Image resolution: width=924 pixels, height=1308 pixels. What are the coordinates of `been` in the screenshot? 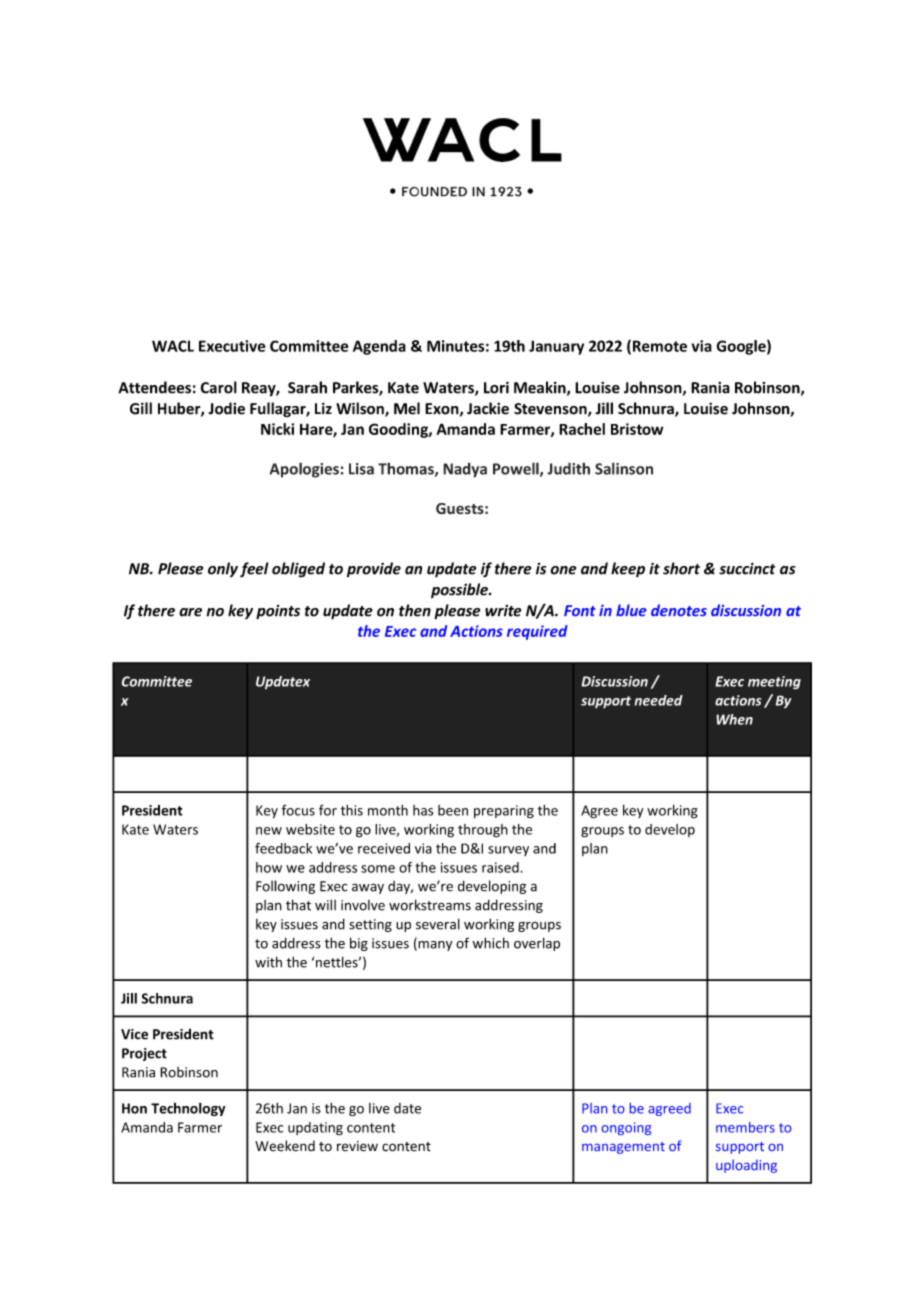 It's located at (453, 810).
